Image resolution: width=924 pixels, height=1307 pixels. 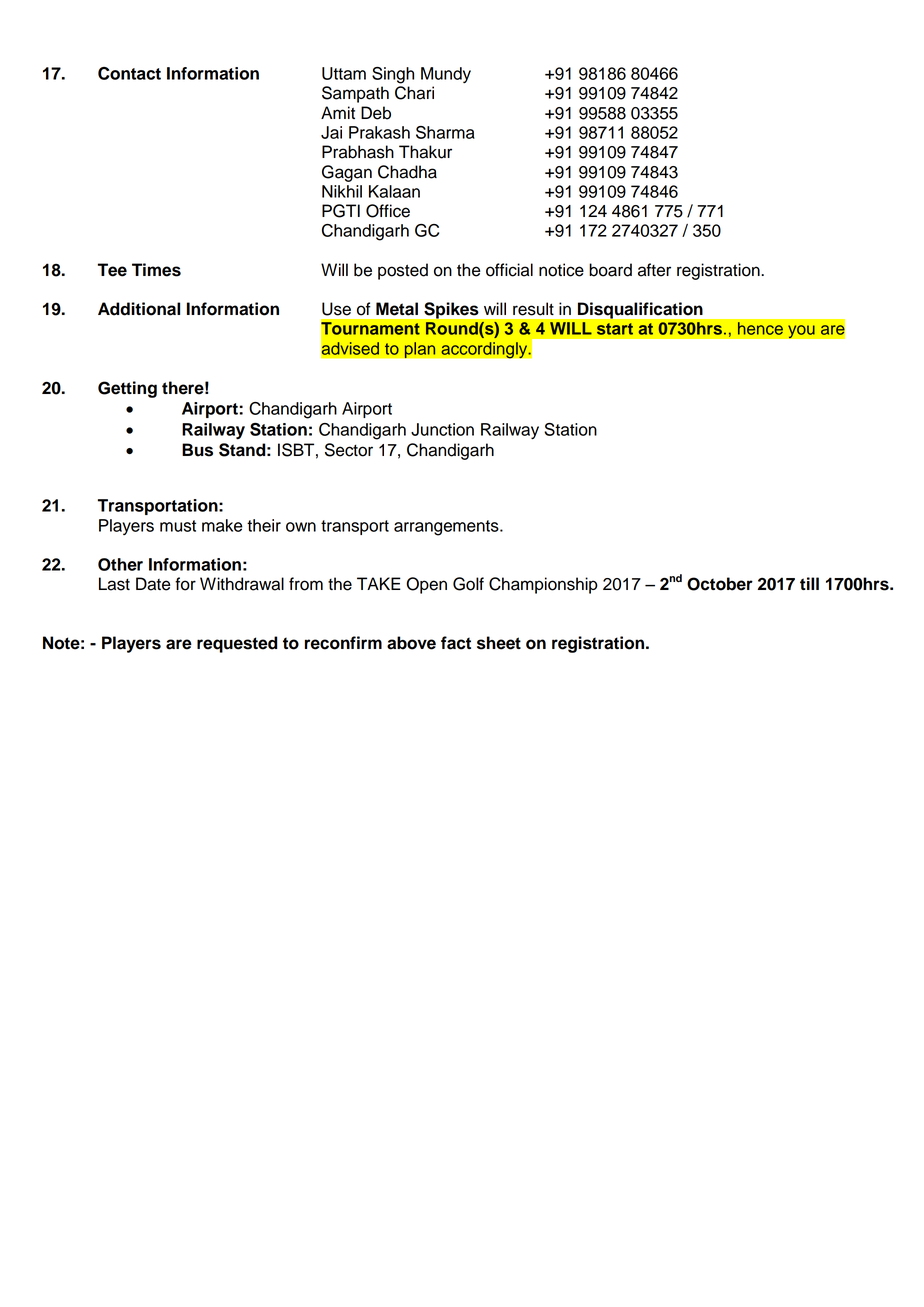 What do you see at coordinates (801, 332) in the image?
I see `you` at bounding box center [801, 332].
